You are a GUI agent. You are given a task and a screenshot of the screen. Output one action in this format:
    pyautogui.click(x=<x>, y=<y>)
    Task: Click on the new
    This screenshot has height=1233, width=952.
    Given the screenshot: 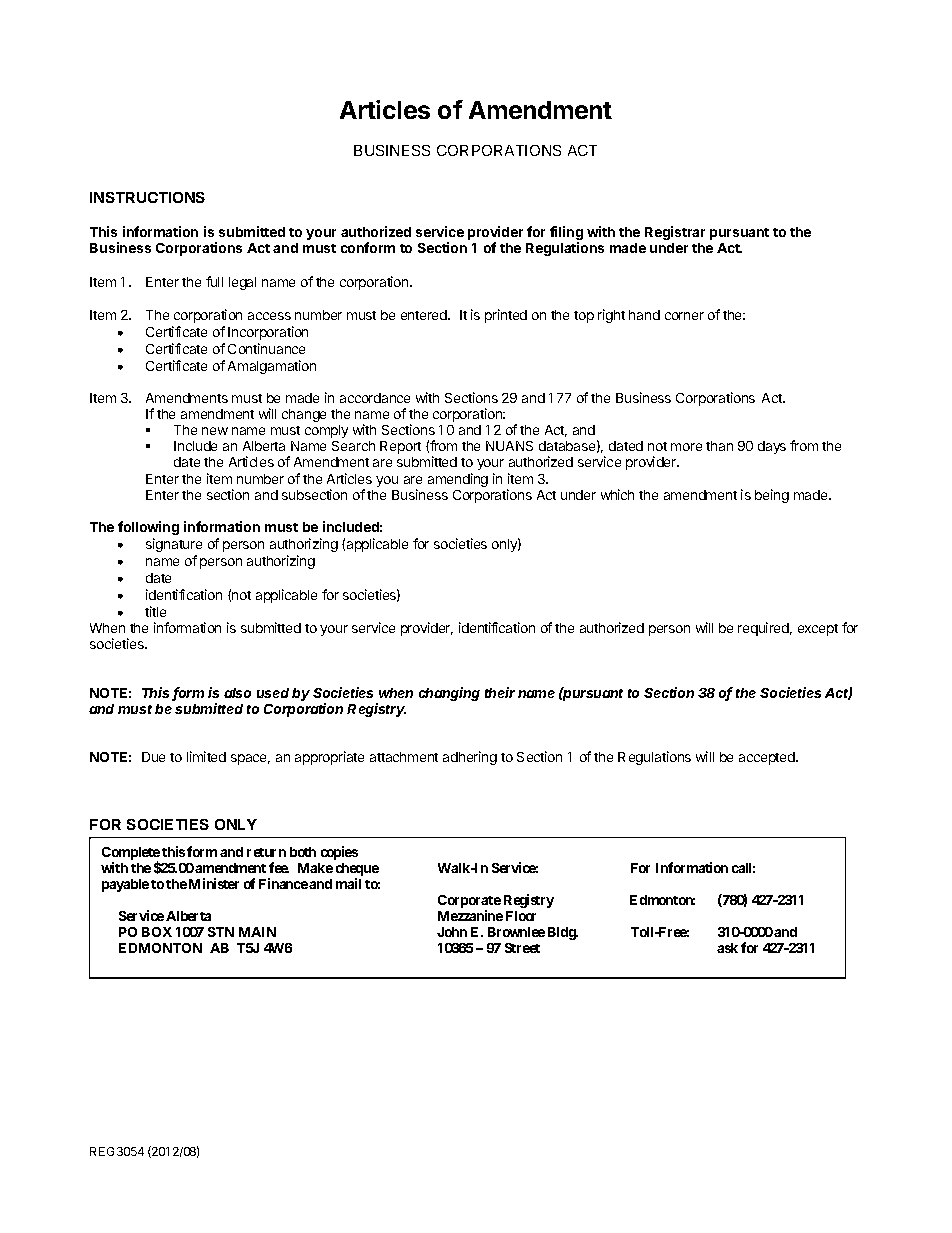 What is the action you would take?
    pyautogui.click(x=215, y=431)
